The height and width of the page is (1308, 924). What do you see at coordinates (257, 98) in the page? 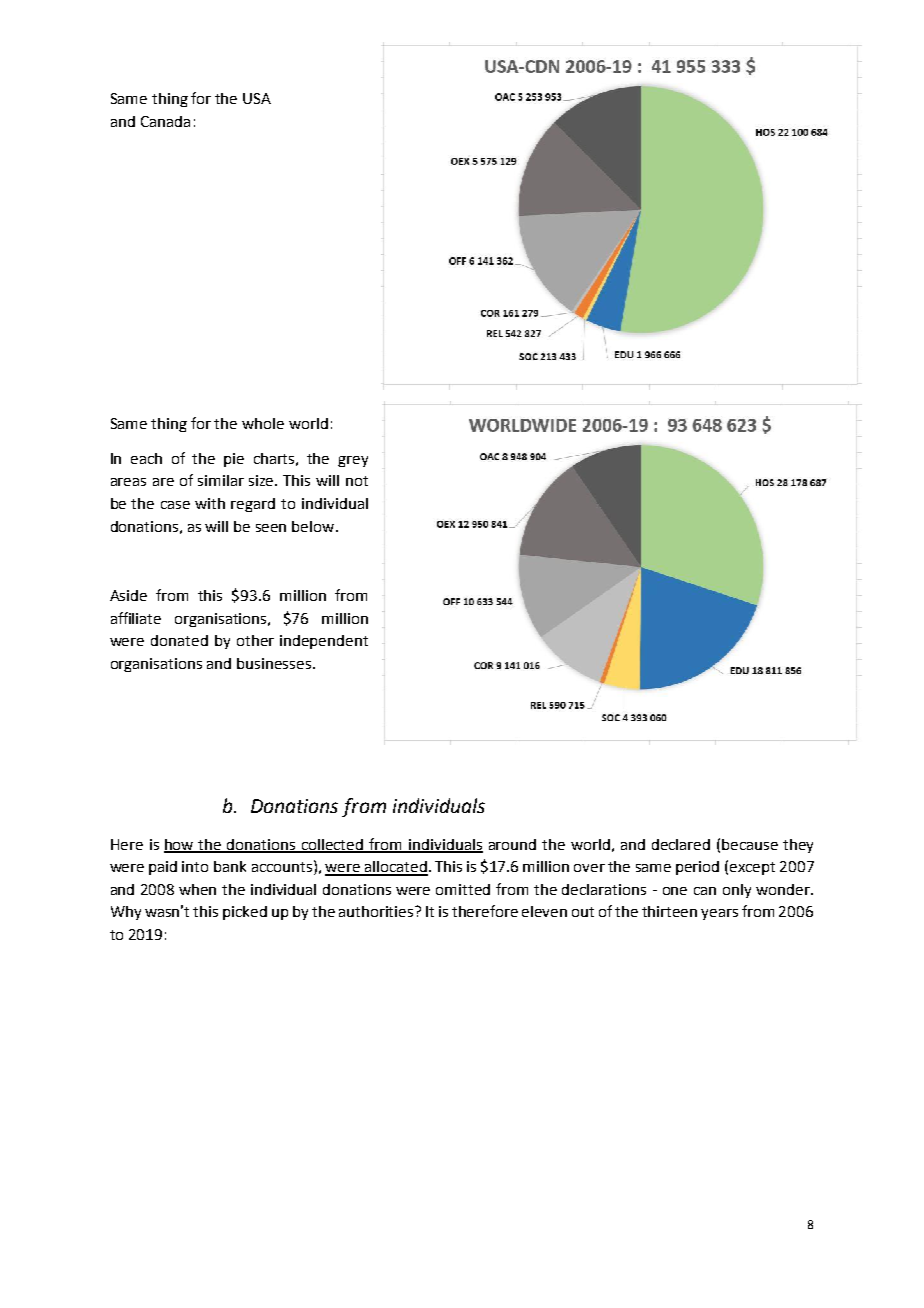
I see `USA` at bounding box center [257, 98].
